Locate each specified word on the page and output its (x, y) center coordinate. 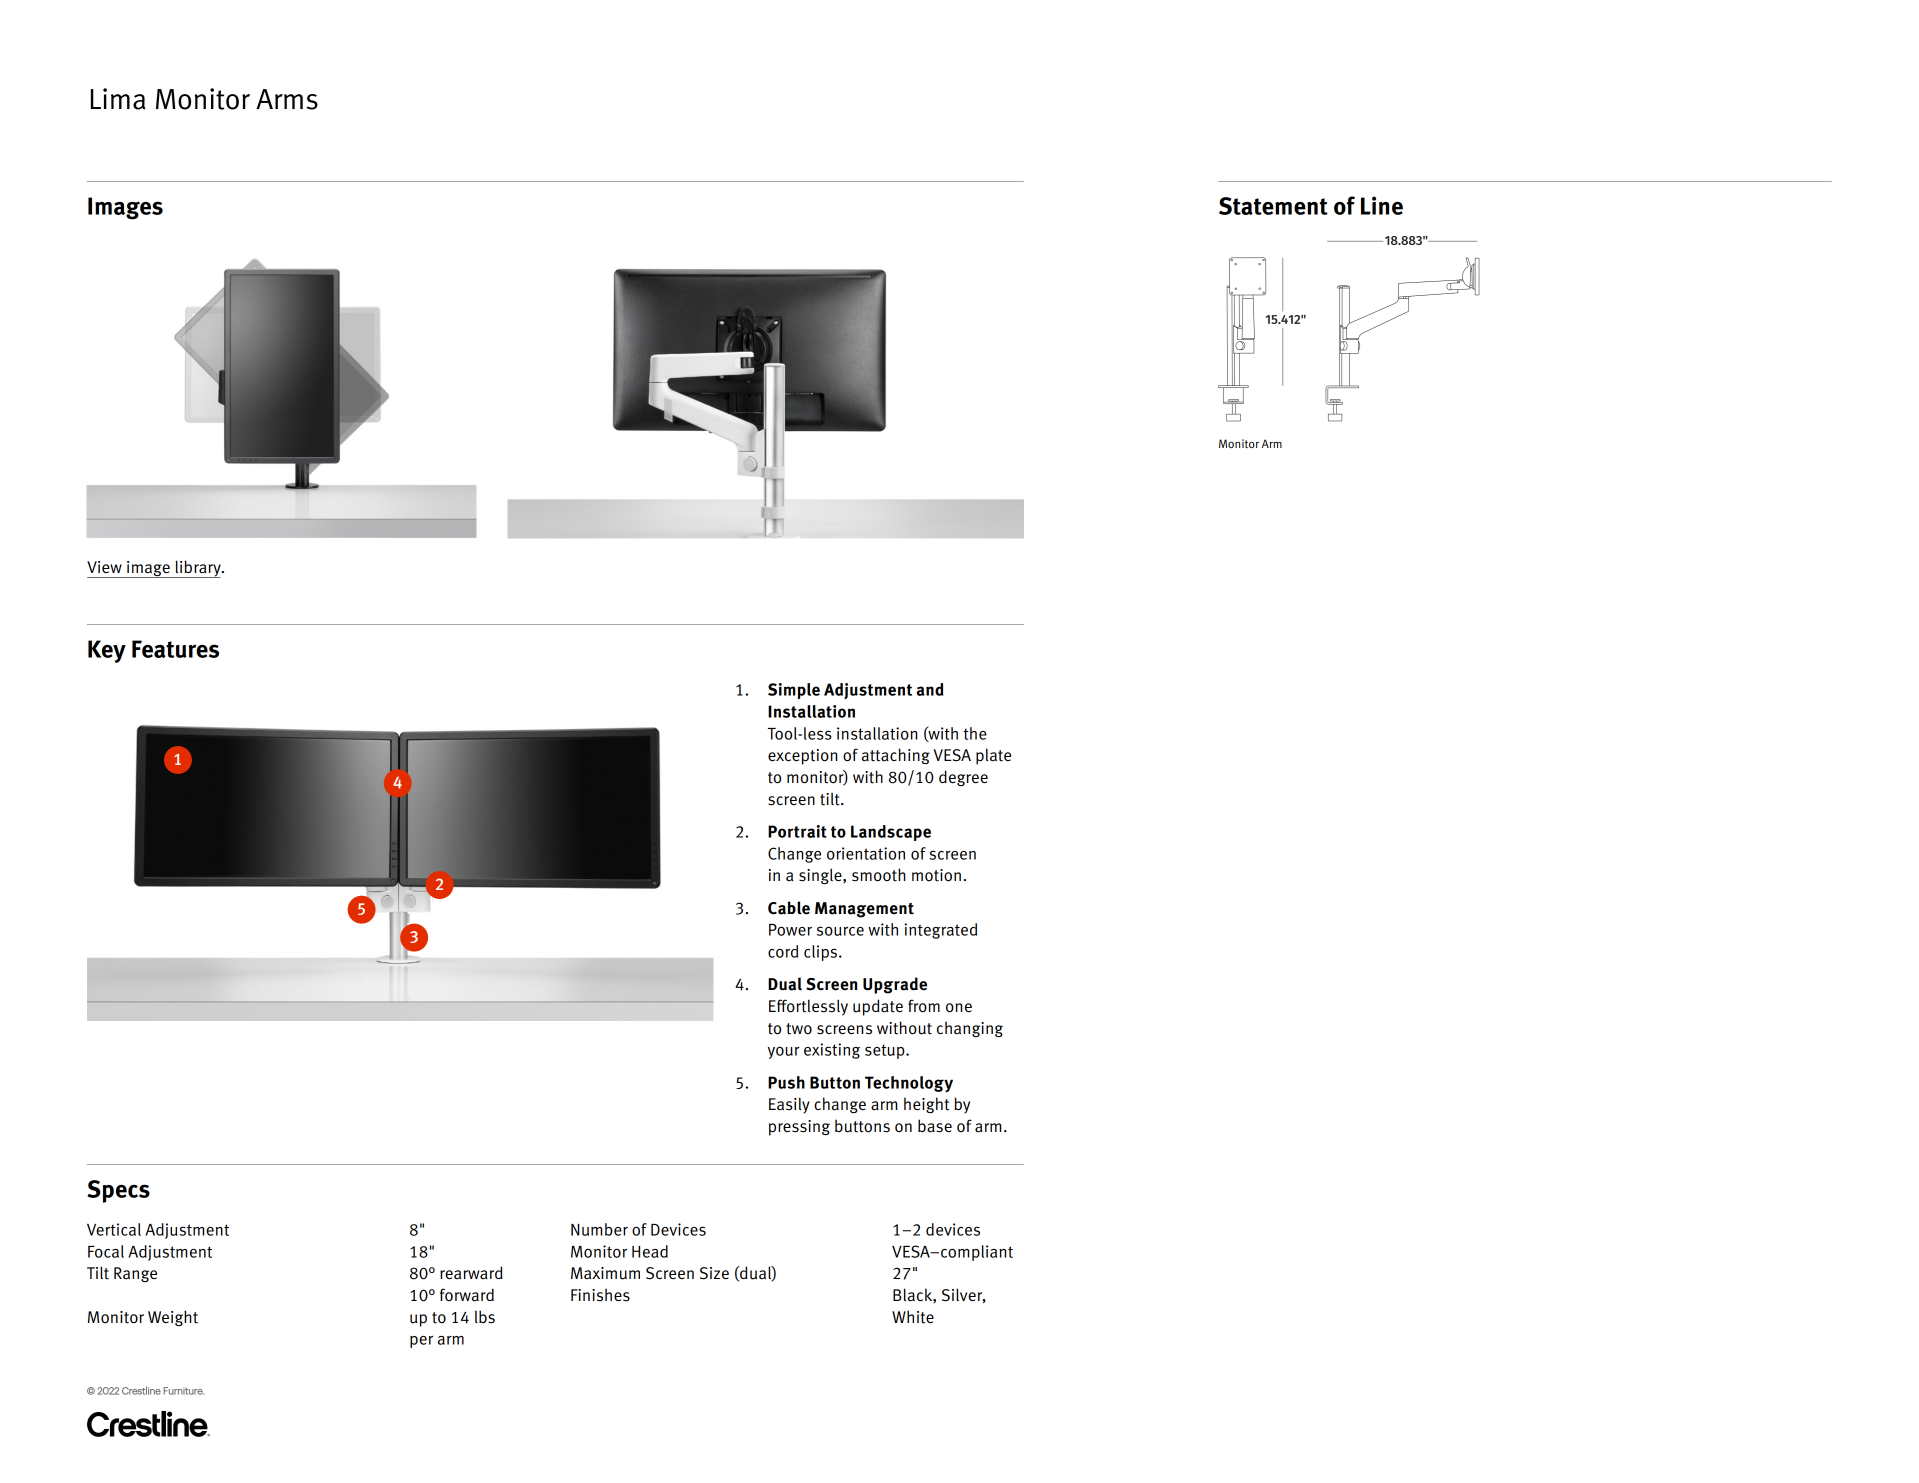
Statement (1273, 206)
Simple (794, 691)
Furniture (184, 1391)
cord (783, 951)
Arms (287, 99)
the (975, 733)
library (198, 569)
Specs (118, 1191)
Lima (118, 99)
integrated (941, 931)
